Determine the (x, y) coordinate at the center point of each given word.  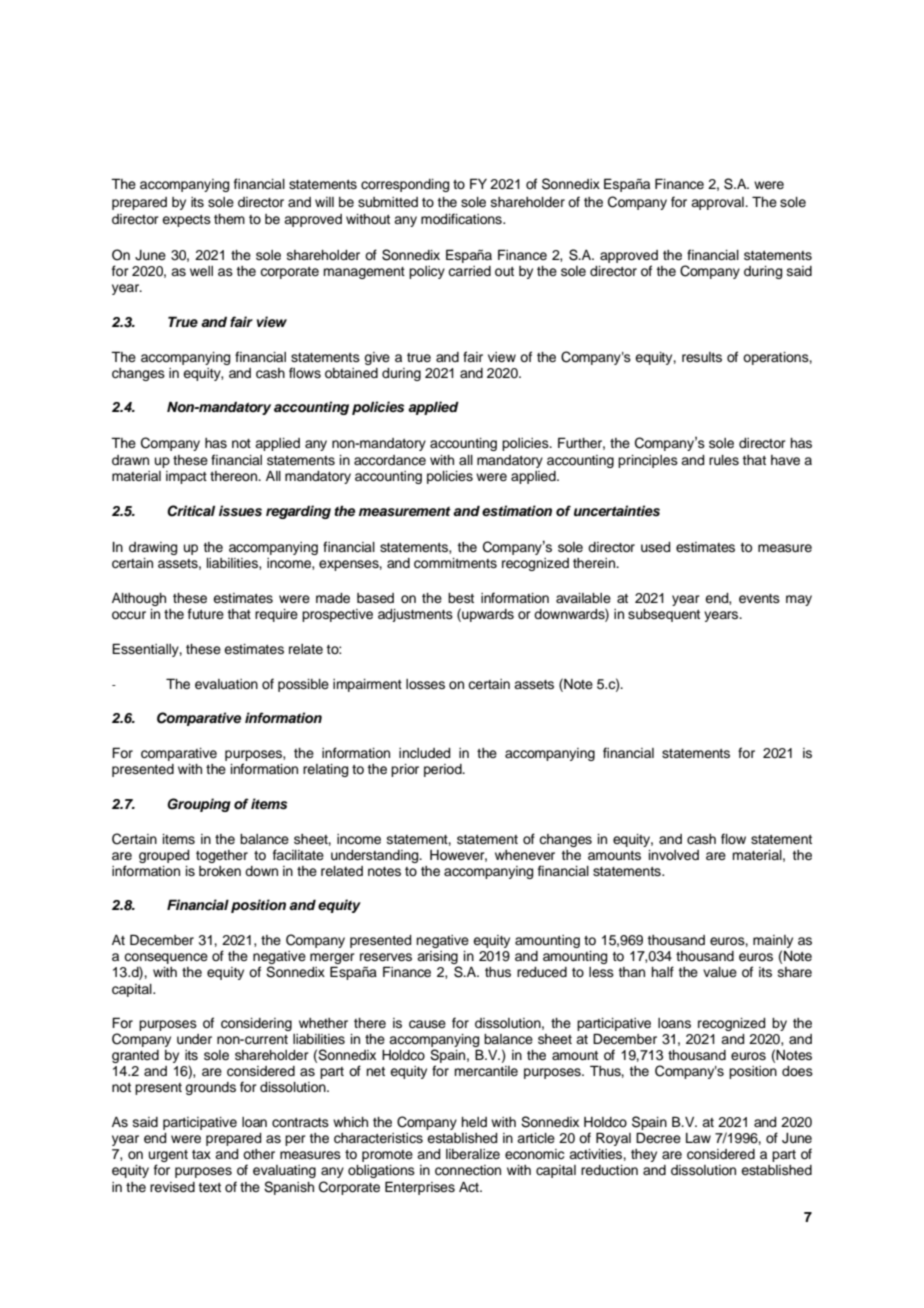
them (229, 219)
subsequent (664, 615)
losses (425, 684)
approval (718, 203)
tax (201, 1154)
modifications (462, 219)
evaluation (226, 684)
